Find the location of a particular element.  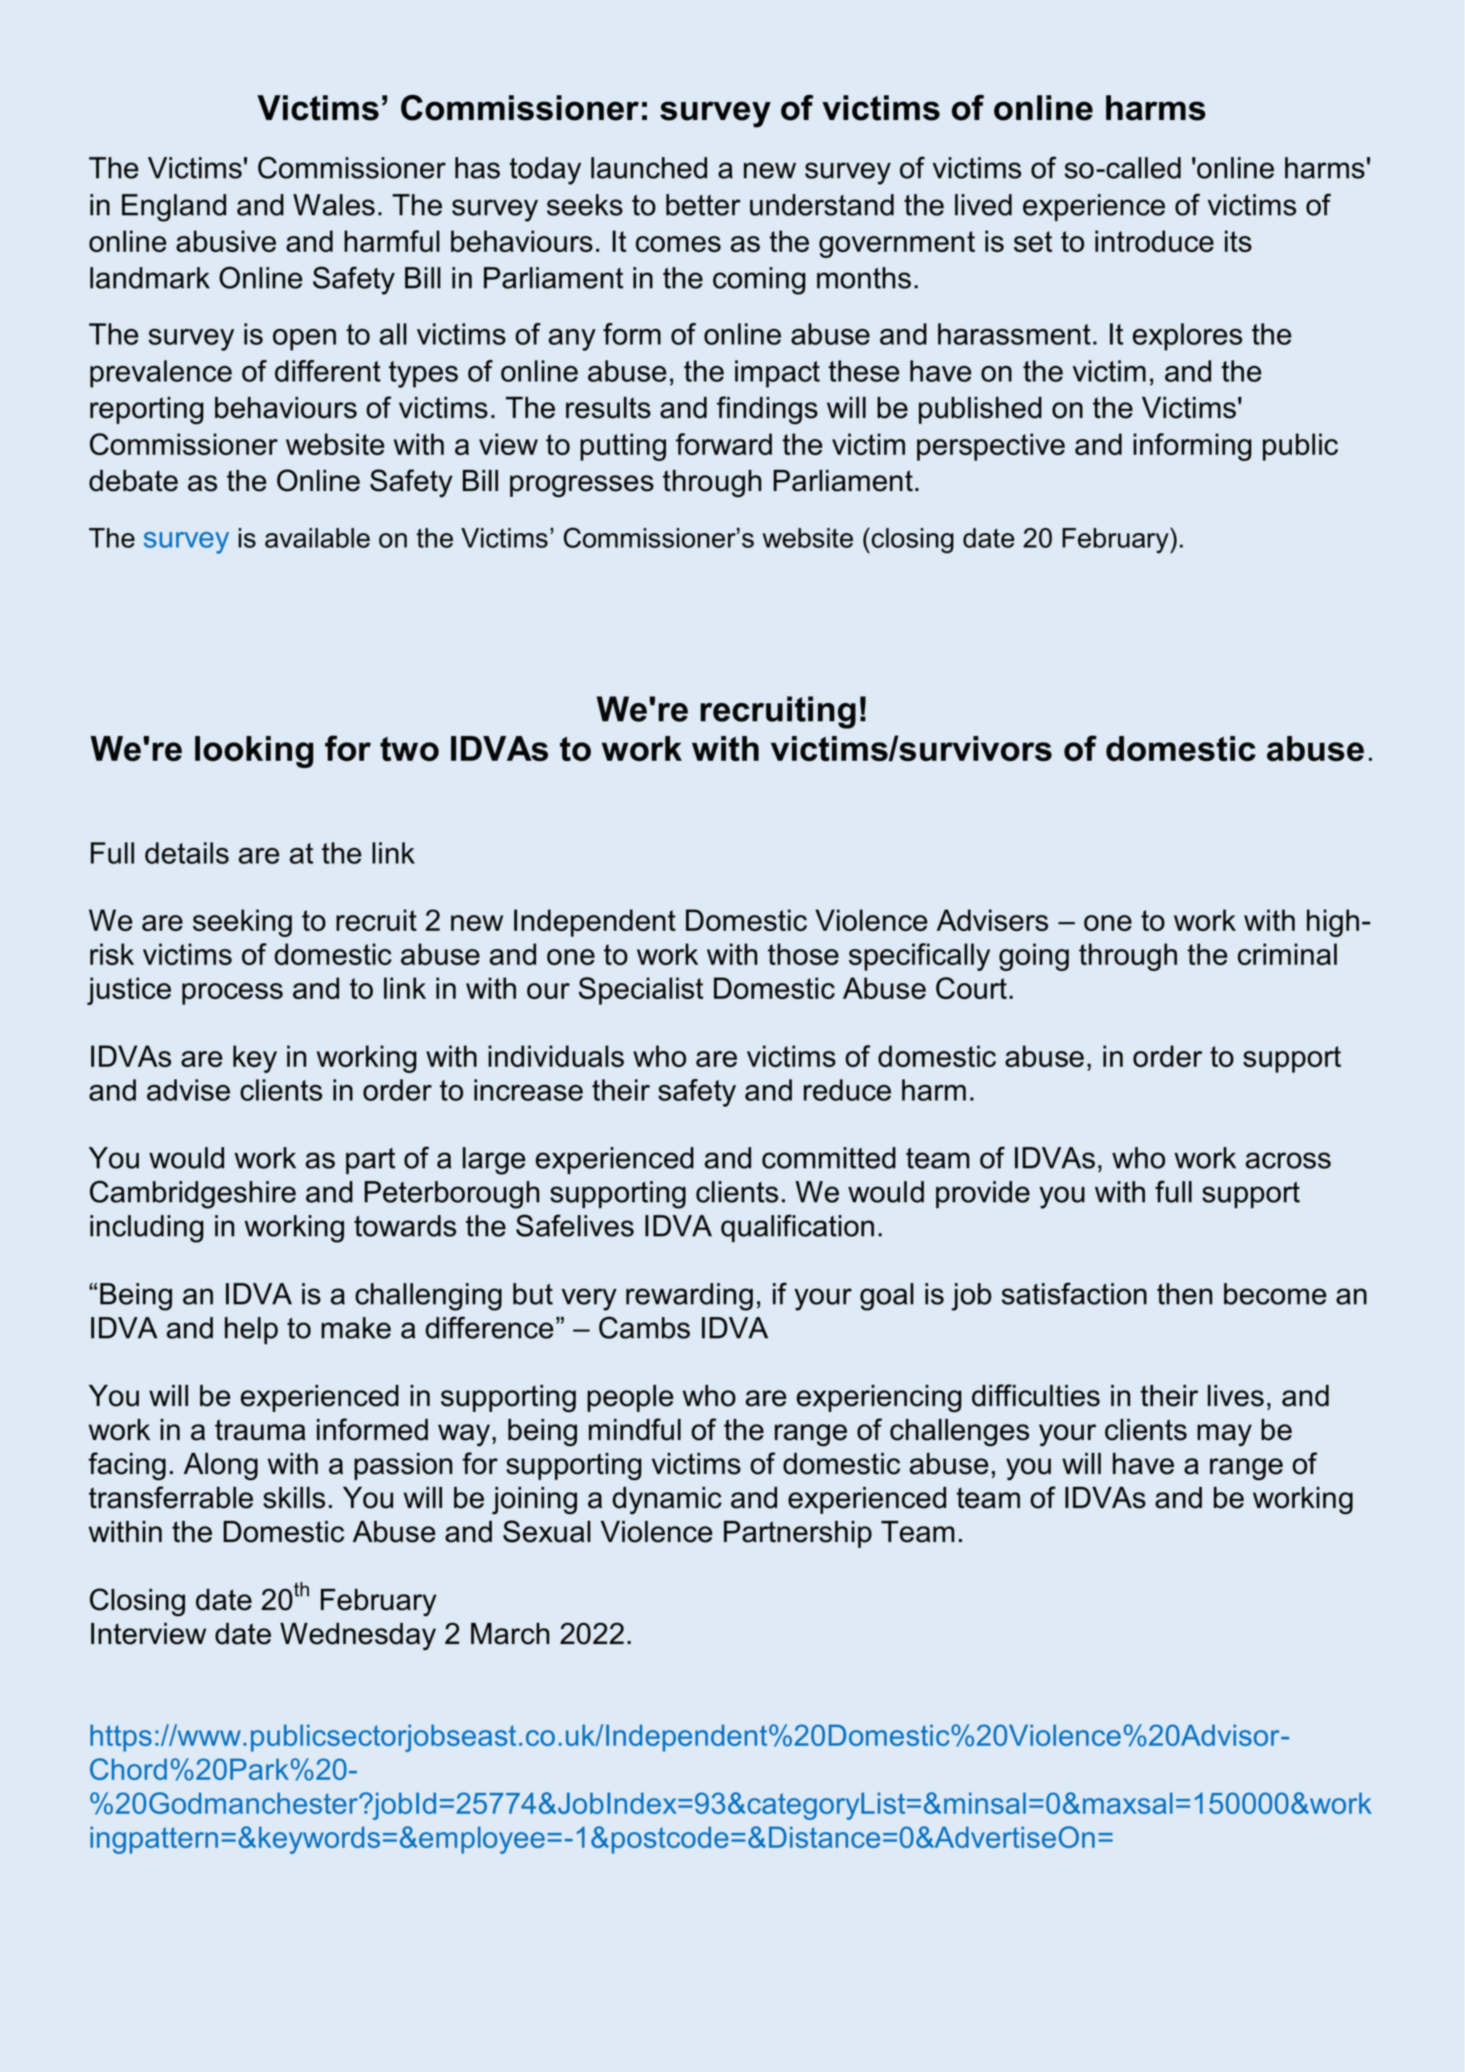

Wednesday is located at coordinates (358, 1636).
